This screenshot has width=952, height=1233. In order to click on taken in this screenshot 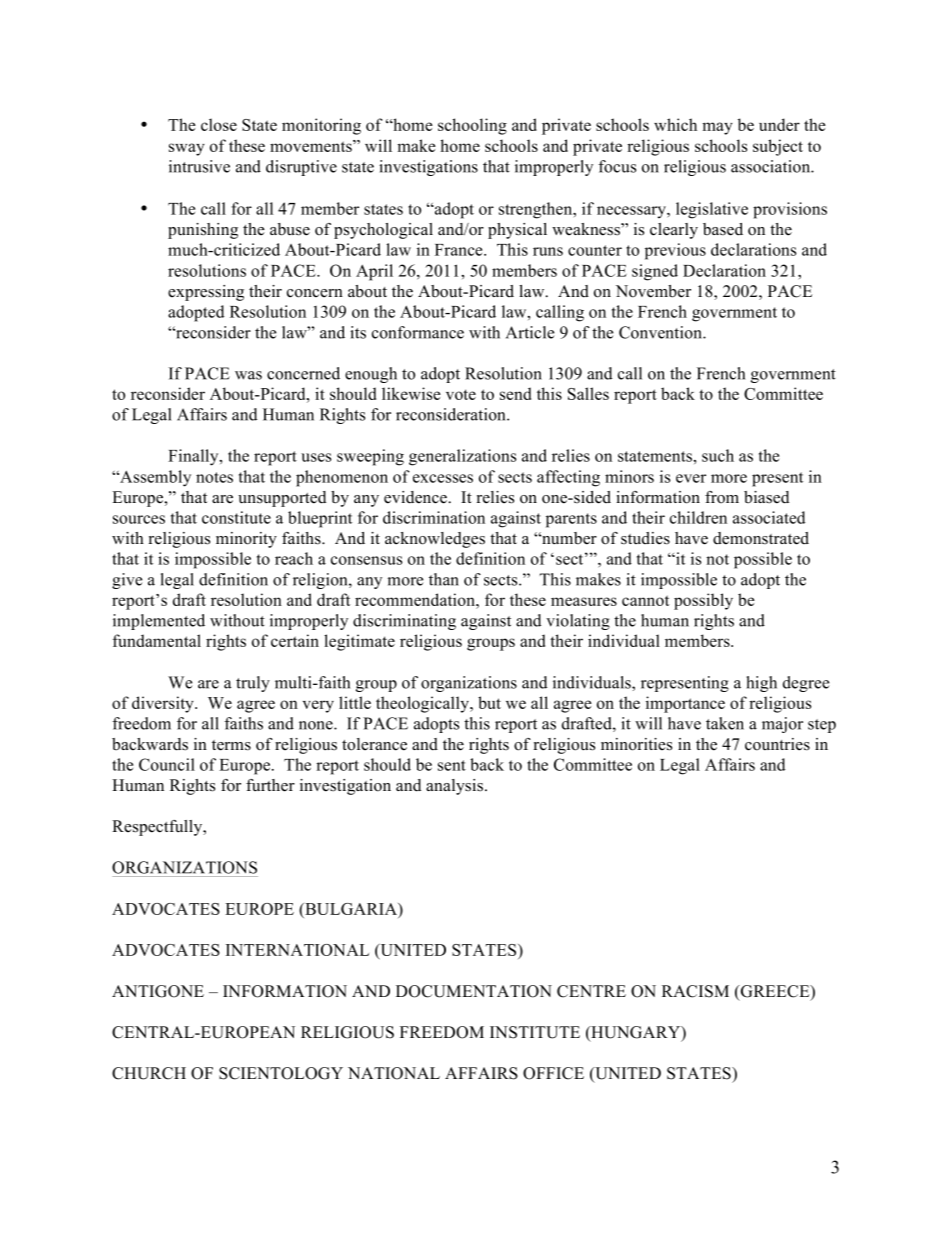, I will do `click(725, 723)`.
